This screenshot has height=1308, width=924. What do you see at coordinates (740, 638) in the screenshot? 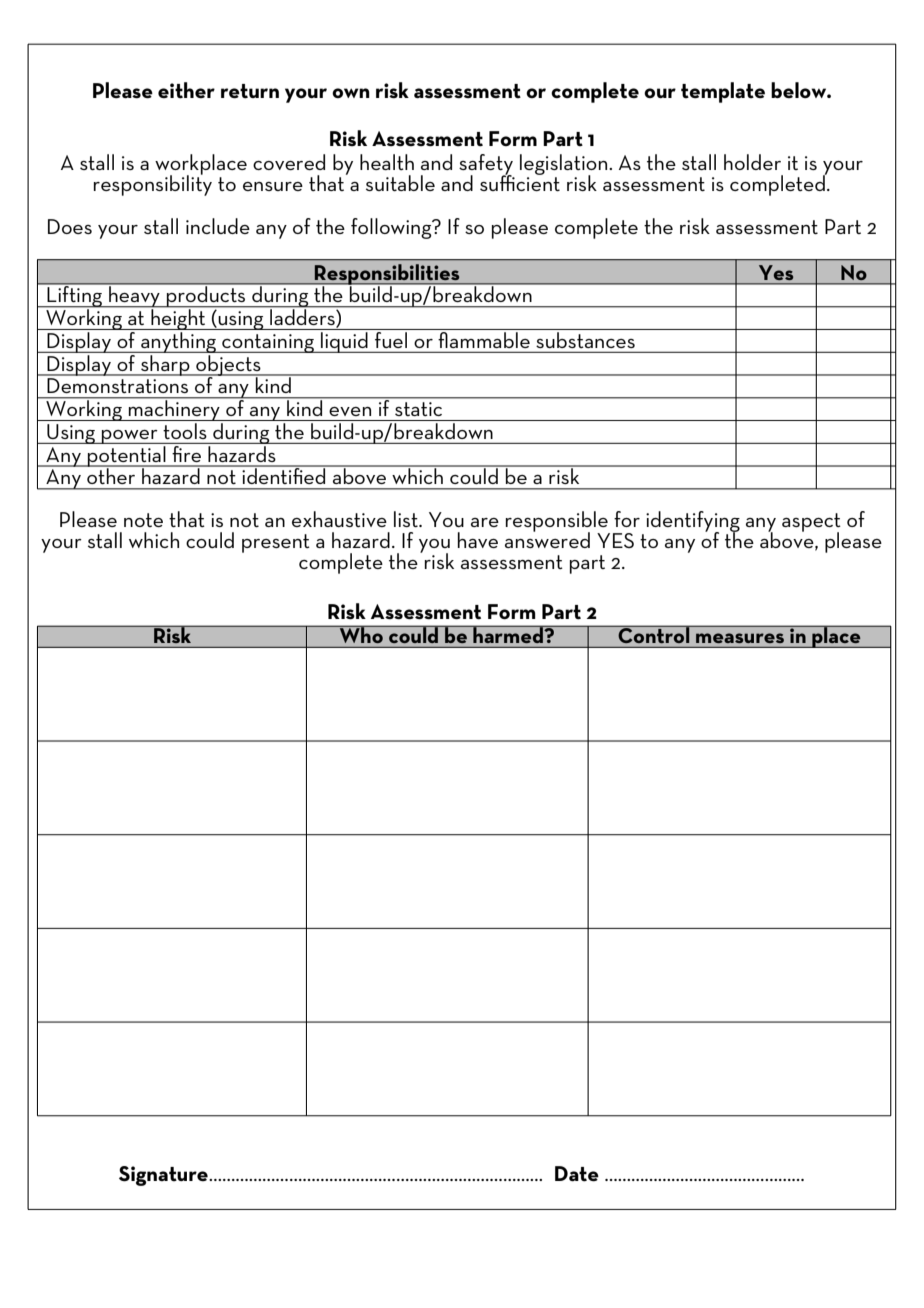
I see `measures` at bounding box center [740, 638].
